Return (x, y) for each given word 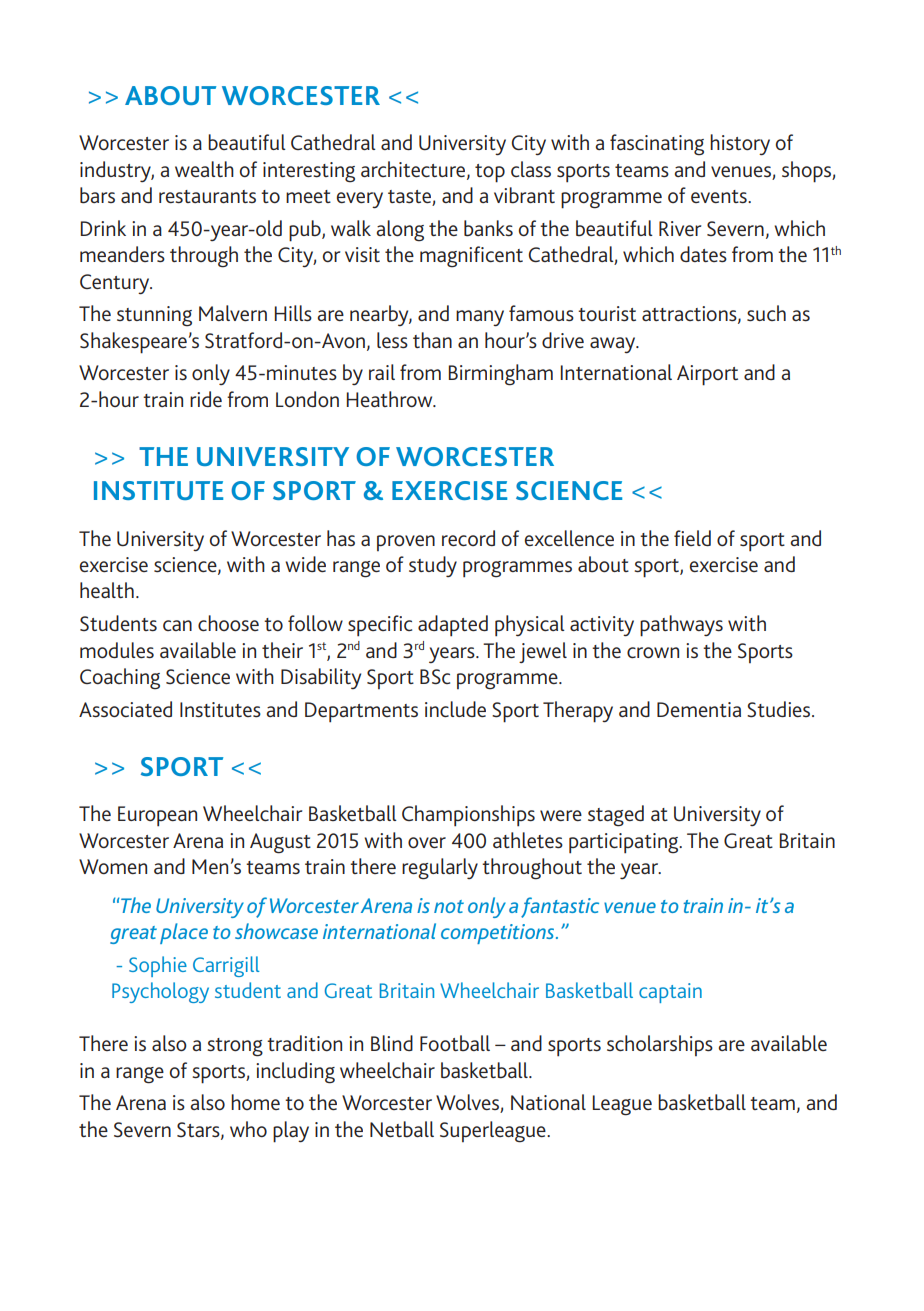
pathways (681, 626)
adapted (453, 626)
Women (113, 866)
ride (206, 399)
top (490, 173)
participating (625, 843)
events (720, 196)
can (177, 625)
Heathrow (391, 399)
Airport (707, 375)
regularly (440, 869)
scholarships (660, 1045)
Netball (402, 1129)
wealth (204, 169)
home (255, 1102)
